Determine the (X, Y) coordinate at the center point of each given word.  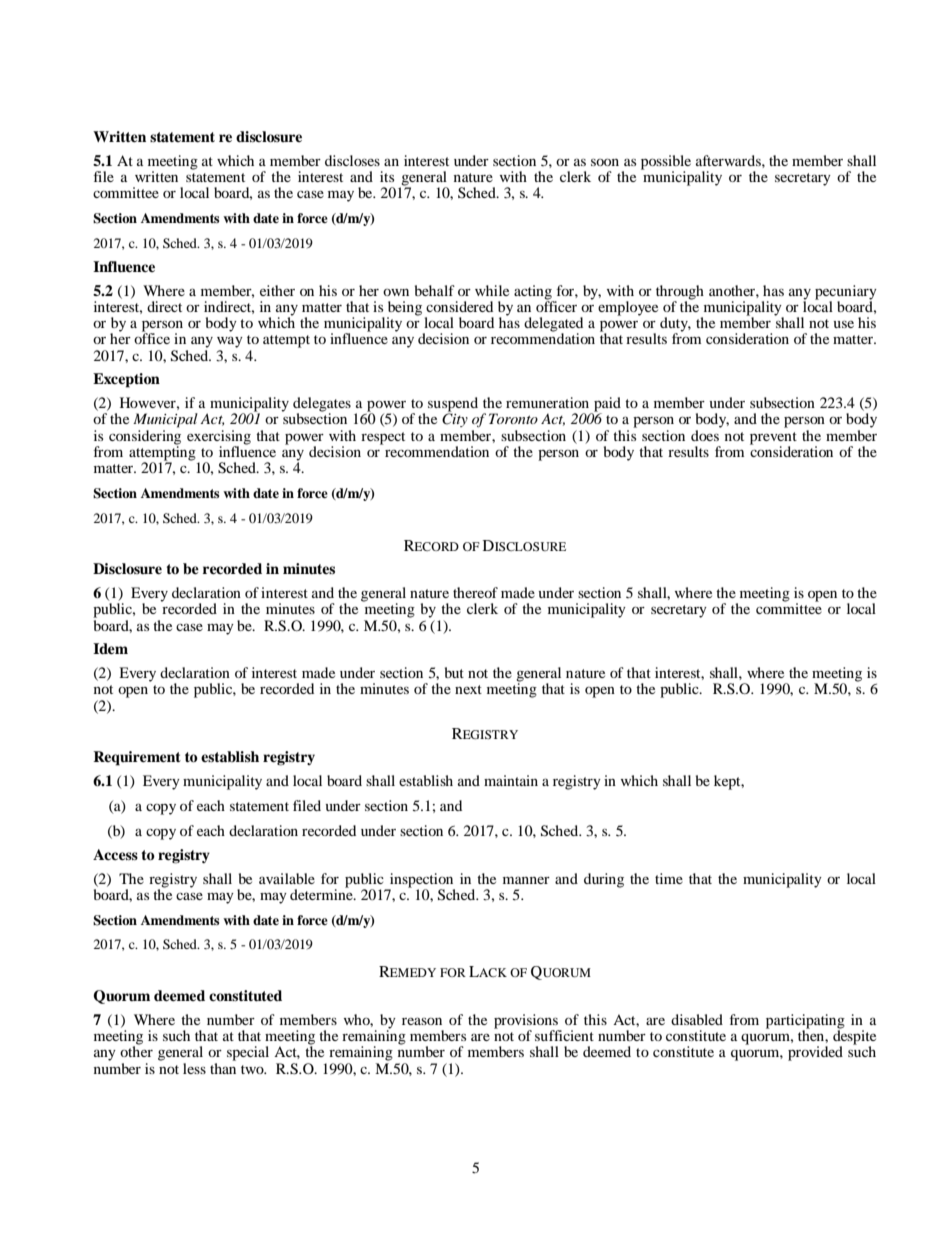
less (194, 1068)
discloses (352, 160)
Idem (110, 648)
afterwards (729, 160)
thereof (475, 592)
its (387, 176)
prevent (773, 438)
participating (805, 1022)
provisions (527, 1022)
